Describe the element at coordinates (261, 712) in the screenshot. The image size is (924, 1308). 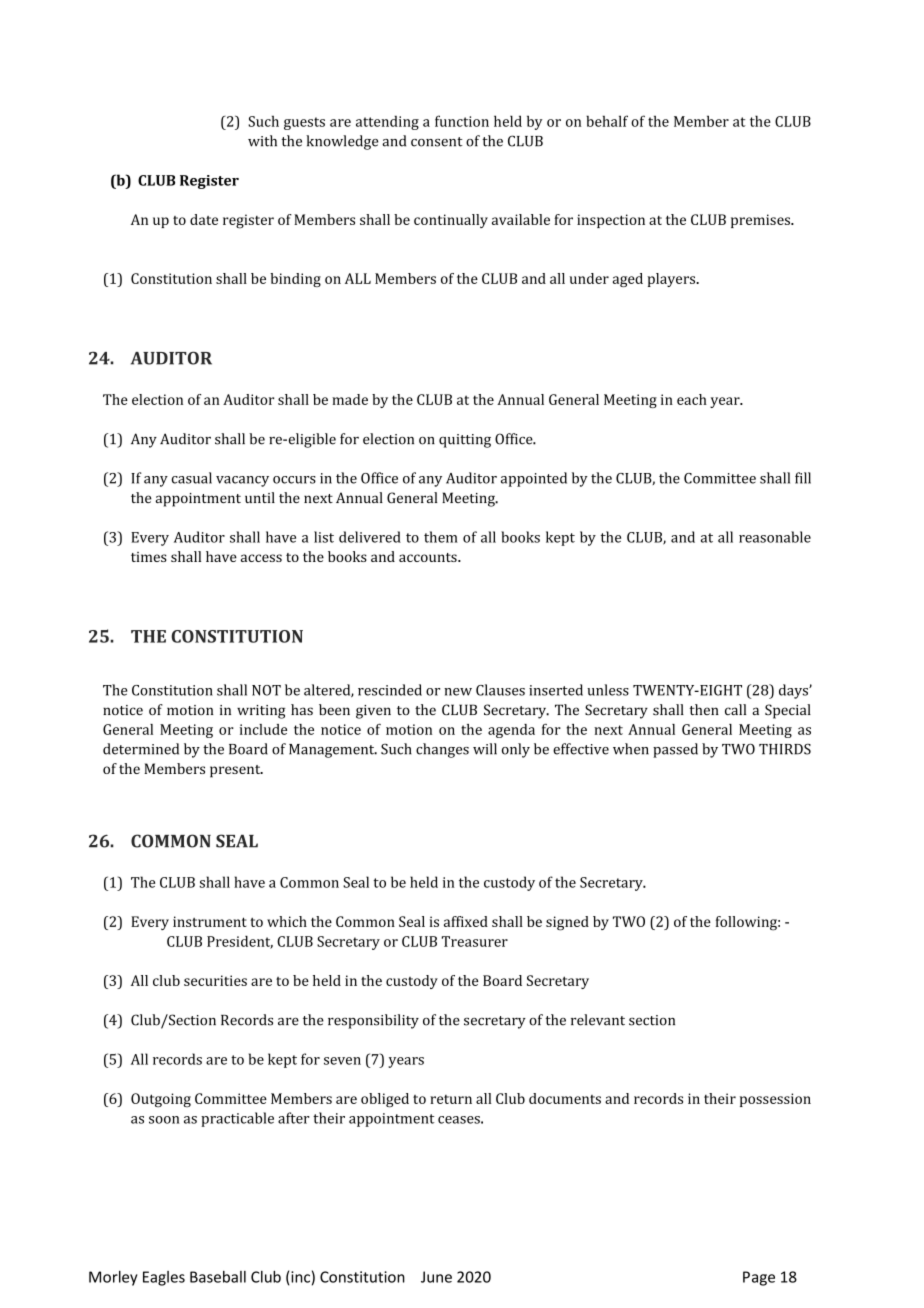
I see `writing` at that location.
